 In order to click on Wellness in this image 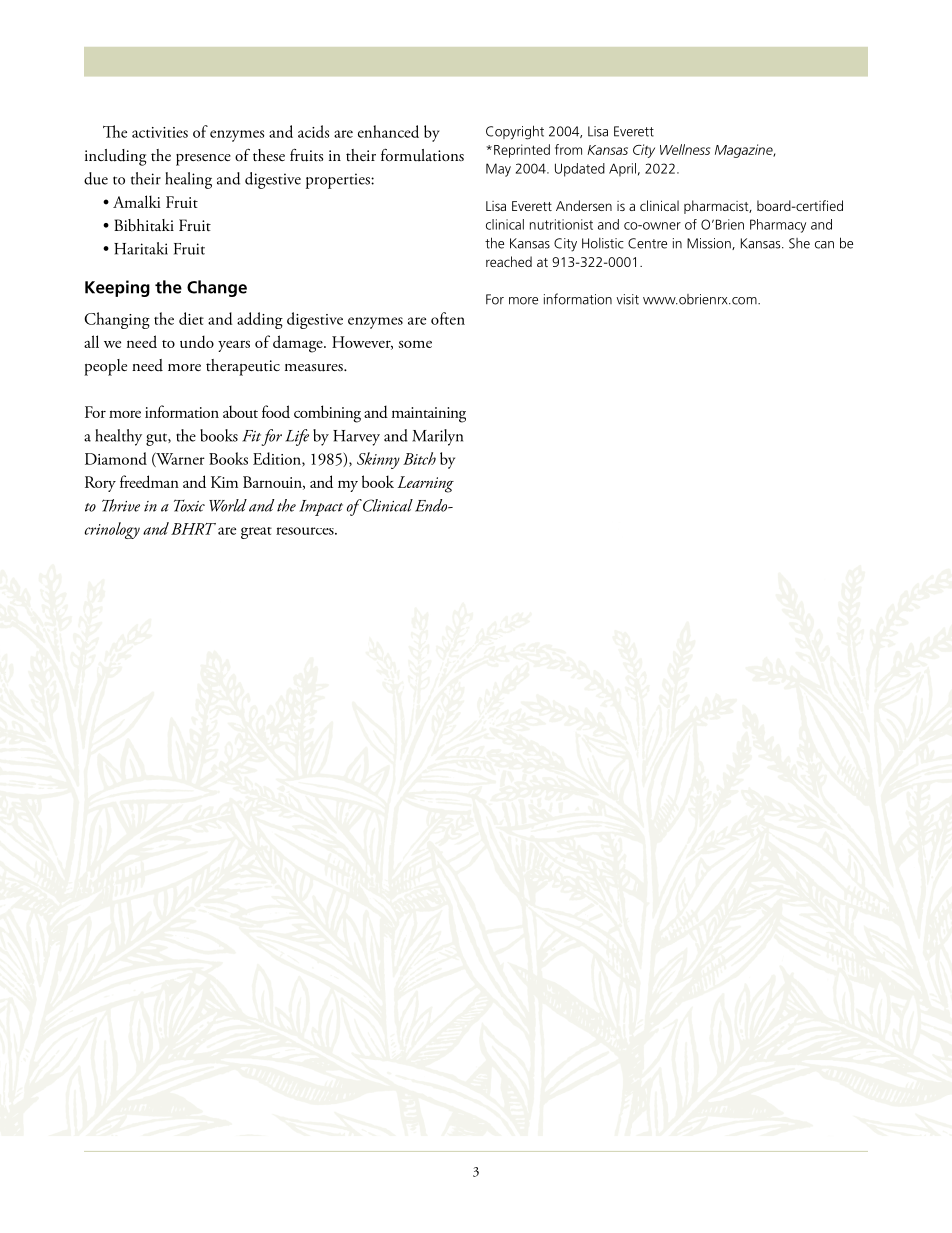, I will do `click(685, 149)`.
